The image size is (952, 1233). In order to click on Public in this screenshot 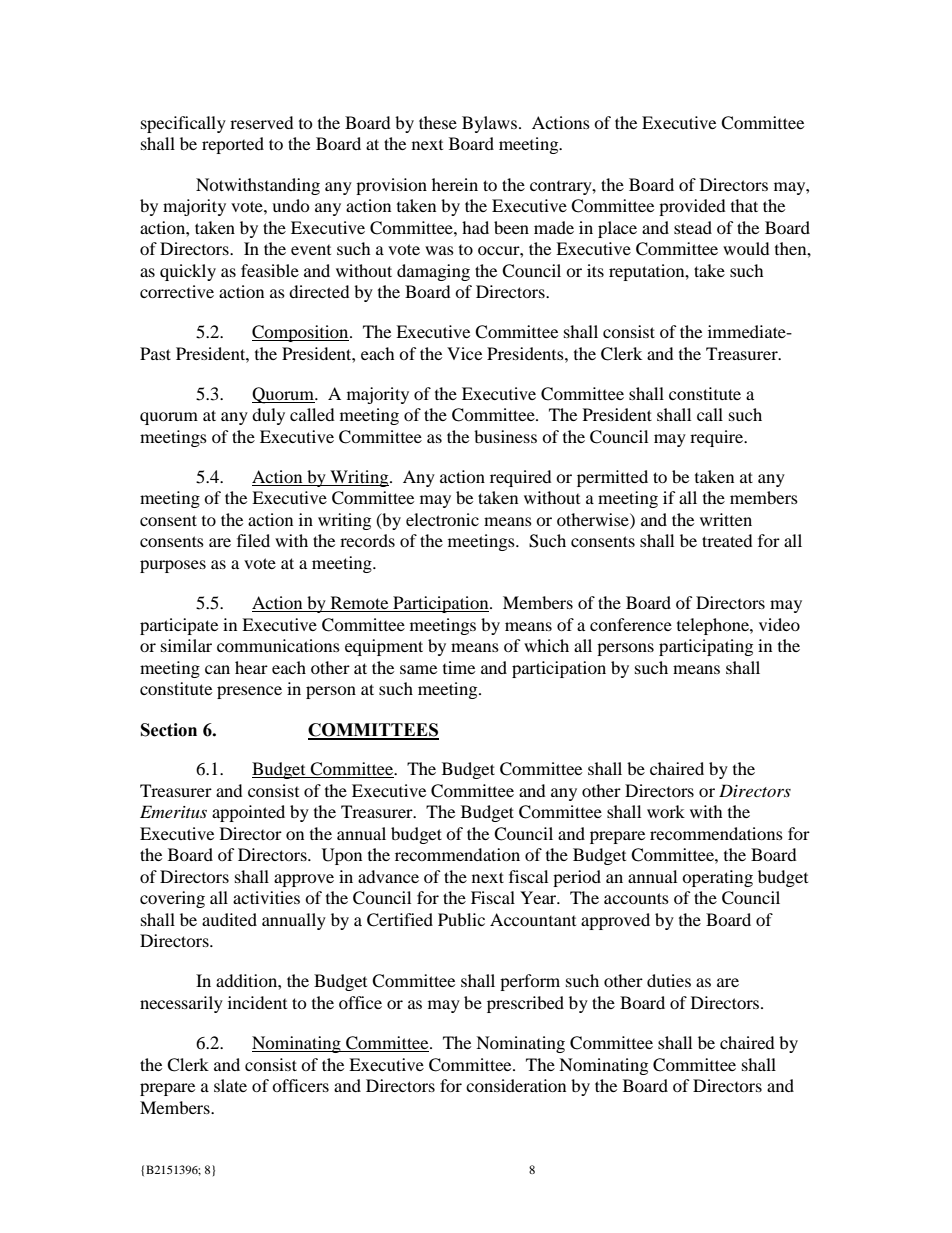, I will do `click(461, 919)`.
